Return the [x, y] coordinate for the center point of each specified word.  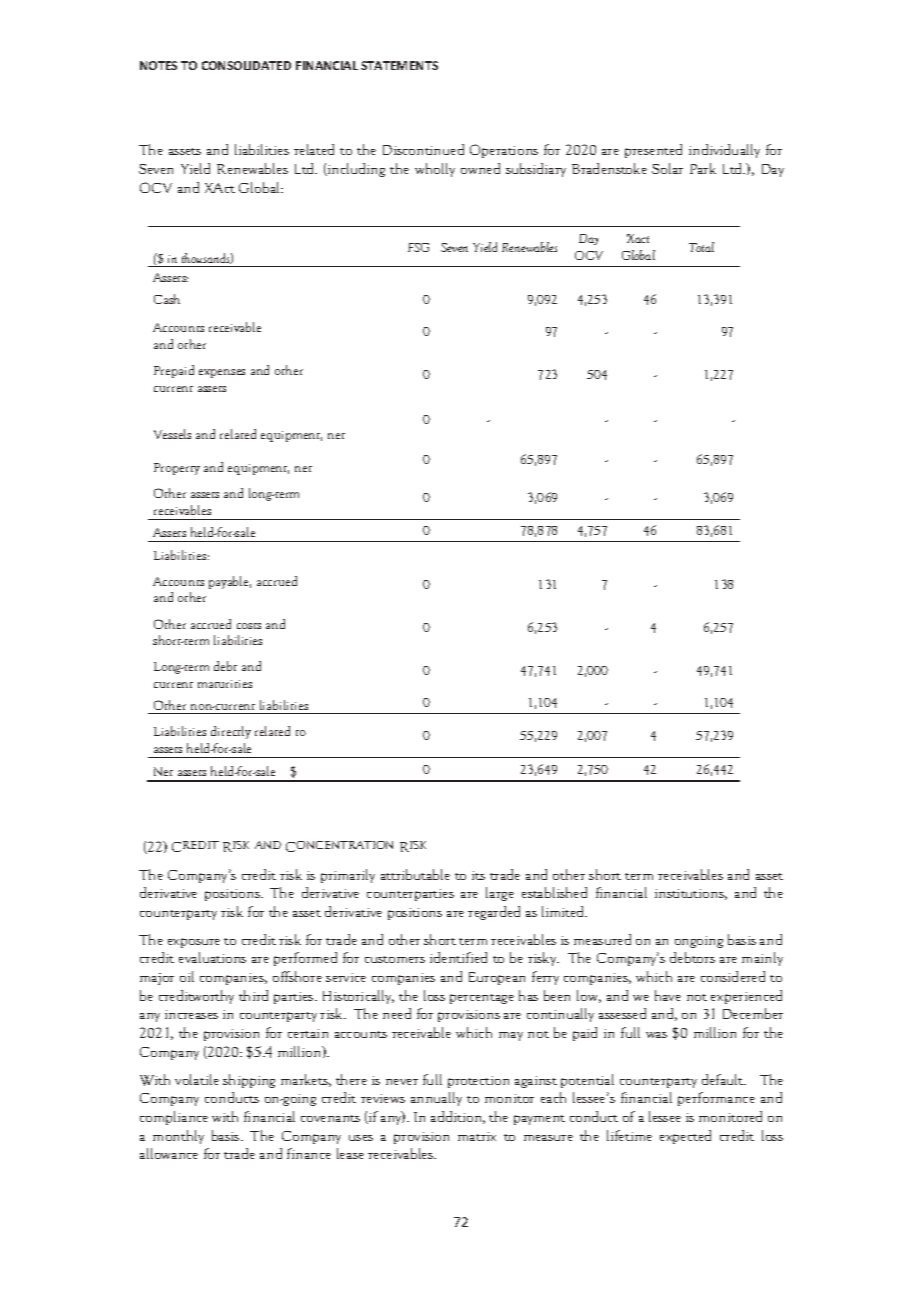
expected [685, 1137]
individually [724, 151]
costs [249, 626]
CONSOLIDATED [246, 65]
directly [231, 732]
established [554, 892]
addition [458, 1117]
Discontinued [423, 149]
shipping [249, 1081]
